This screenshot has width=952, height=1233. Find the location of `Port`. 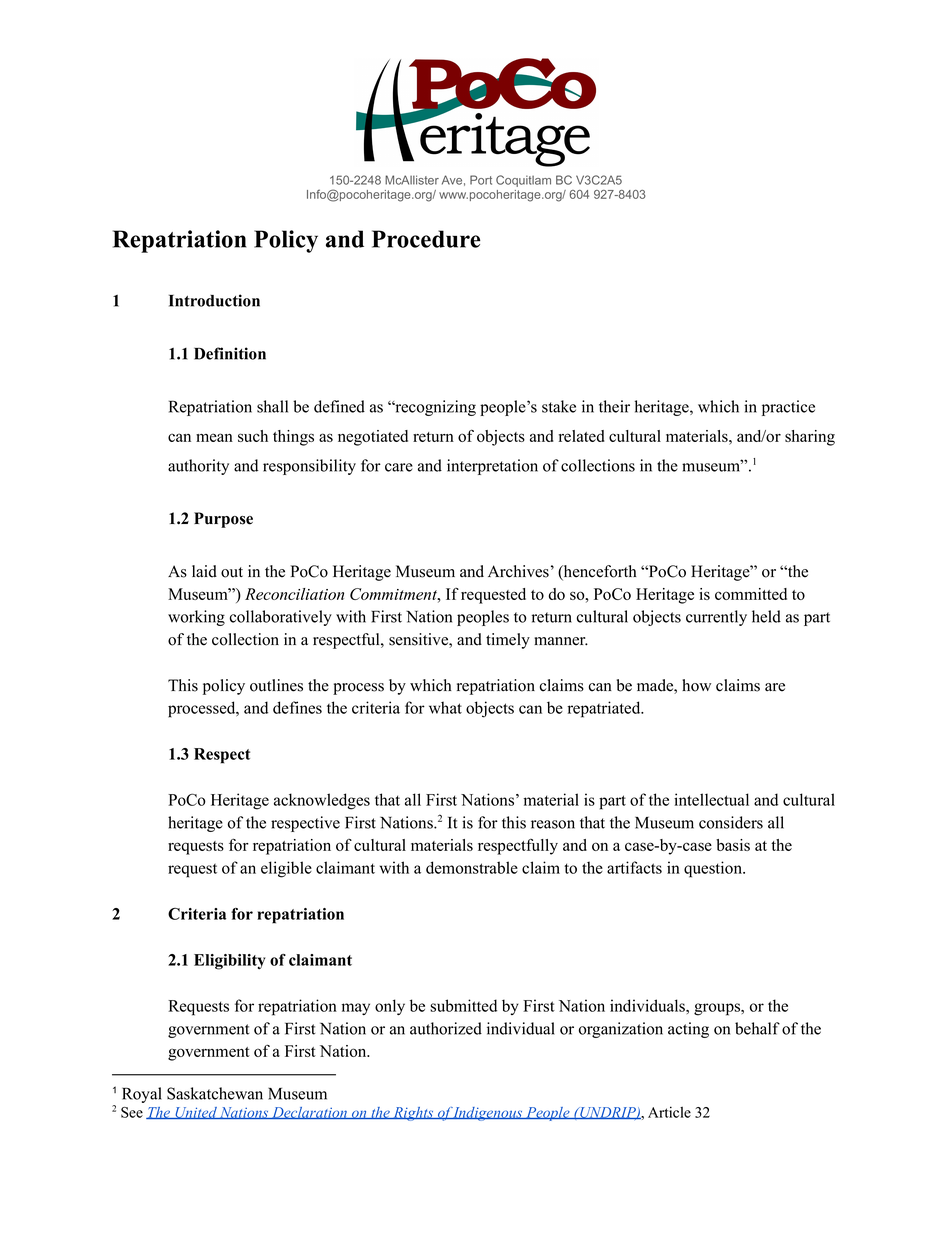

Port is located at coordinates (481, 180).
